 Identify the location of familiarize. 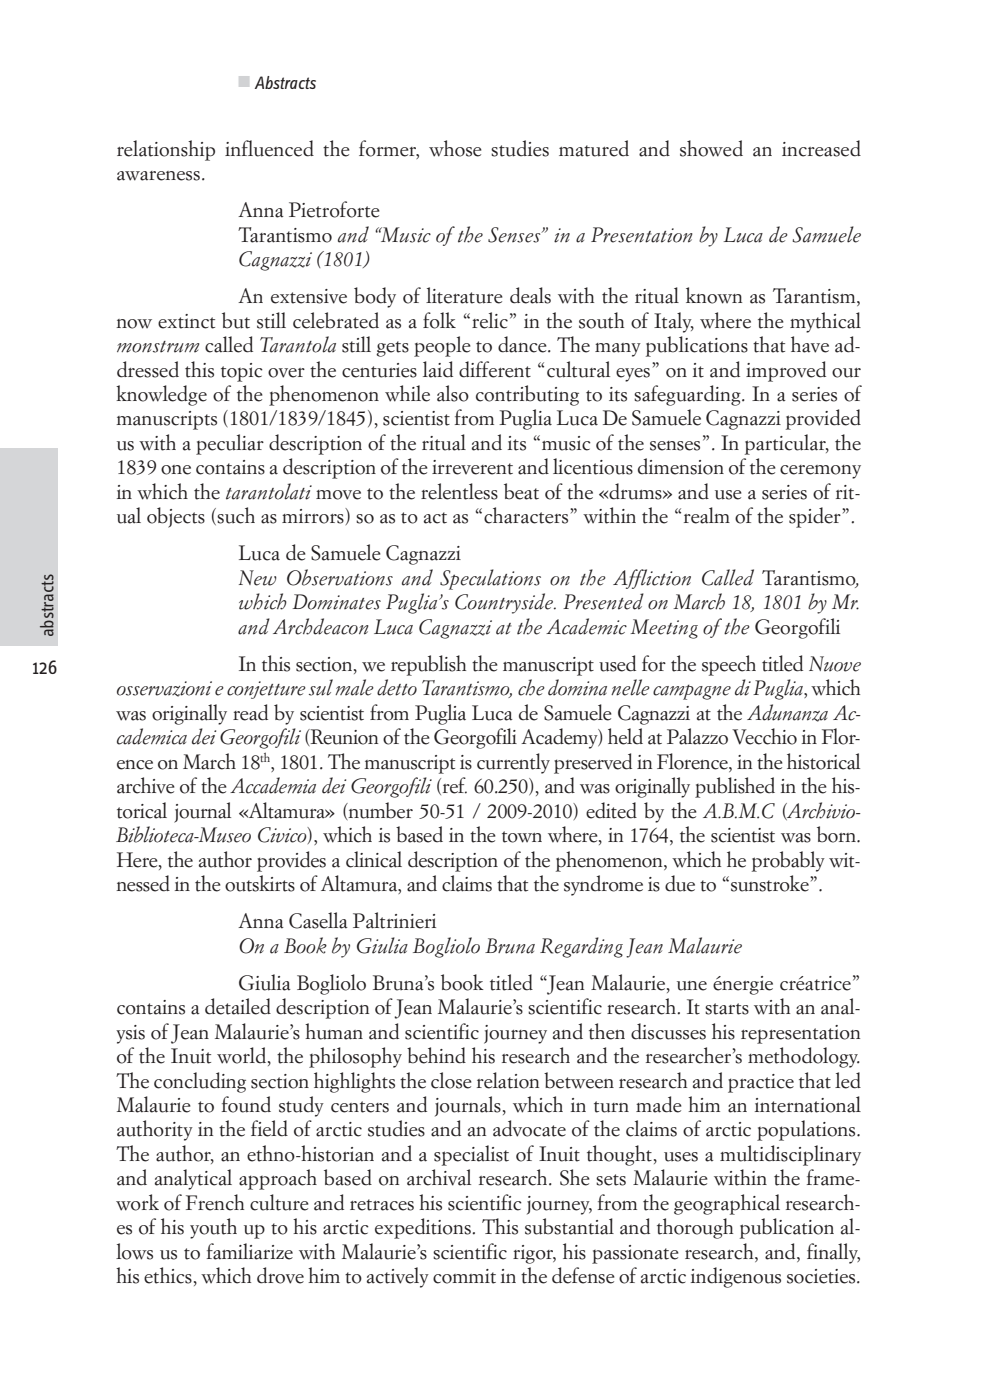
(250, 1251).
